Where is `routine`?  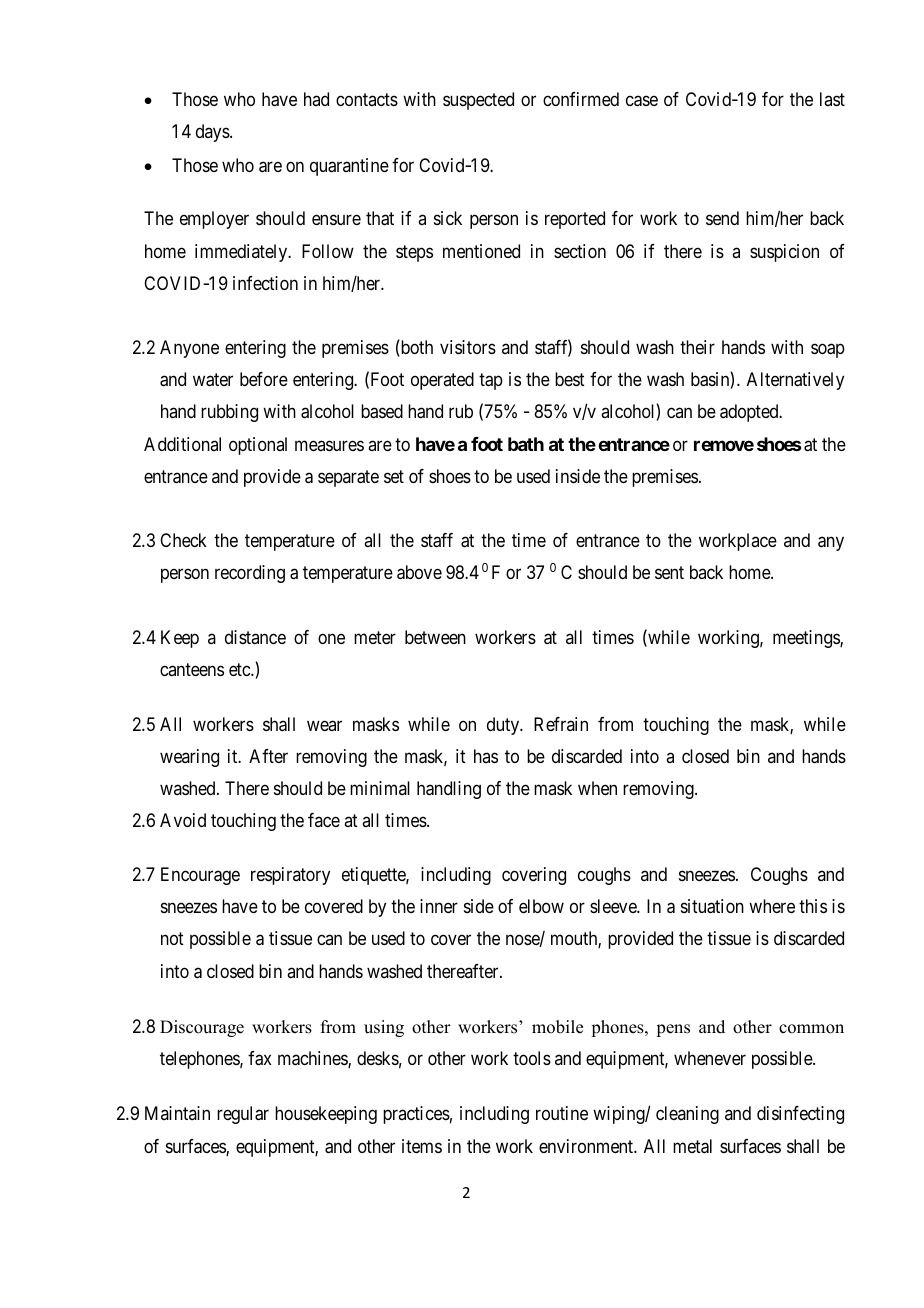
routine is located at coordinates (562, 1113).
